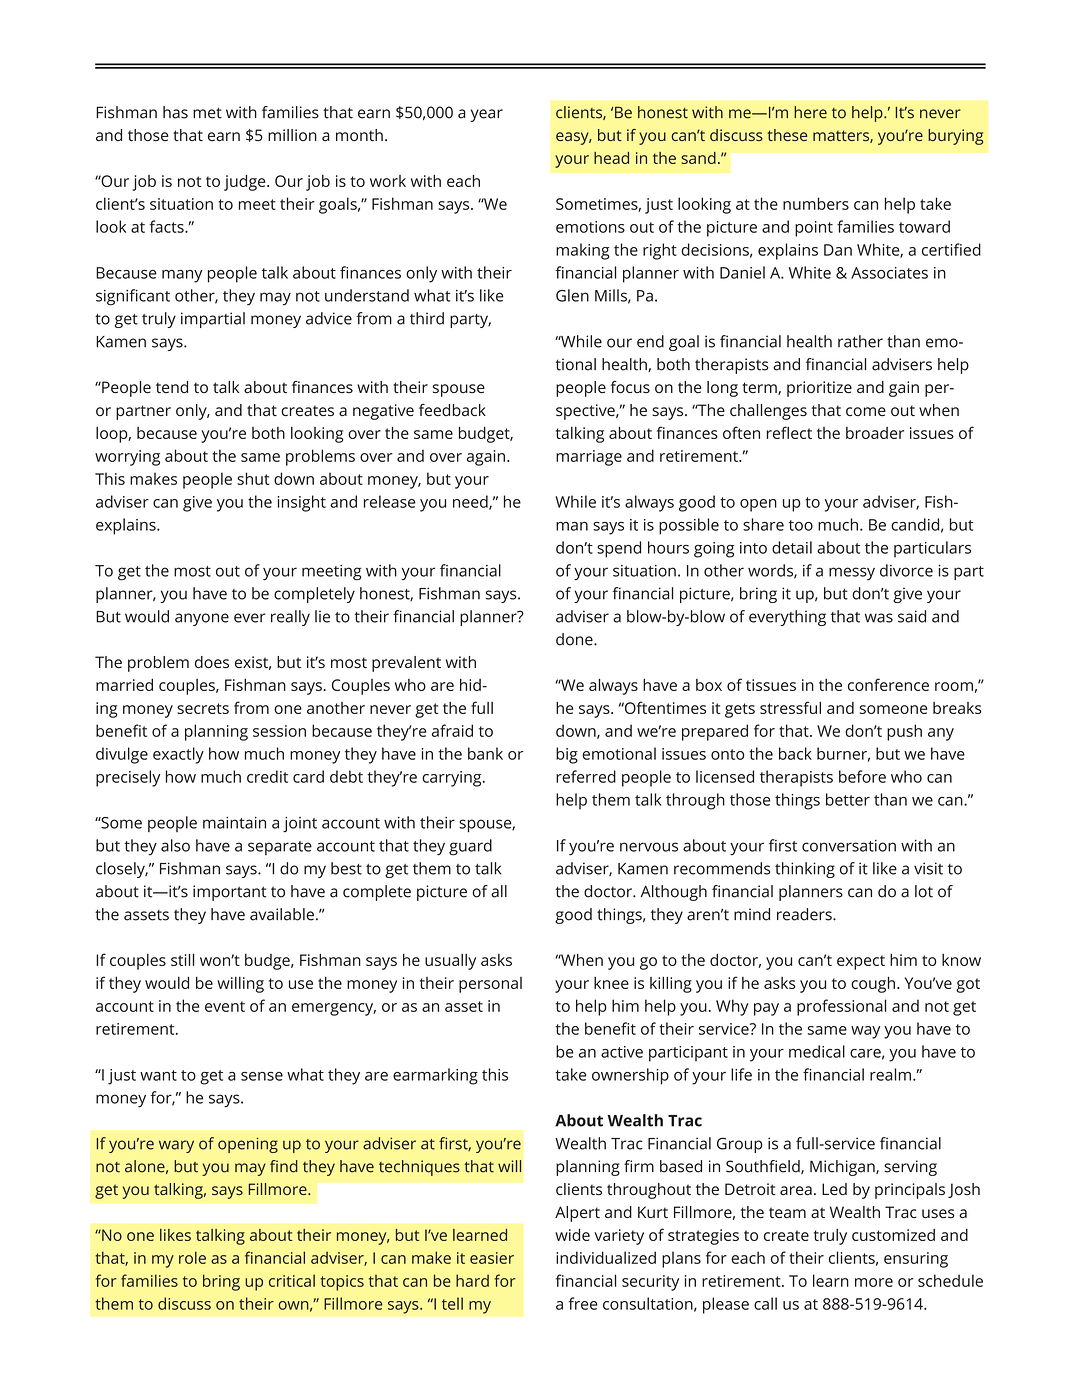  I want to click on ensuring, so click(916, 1260).
